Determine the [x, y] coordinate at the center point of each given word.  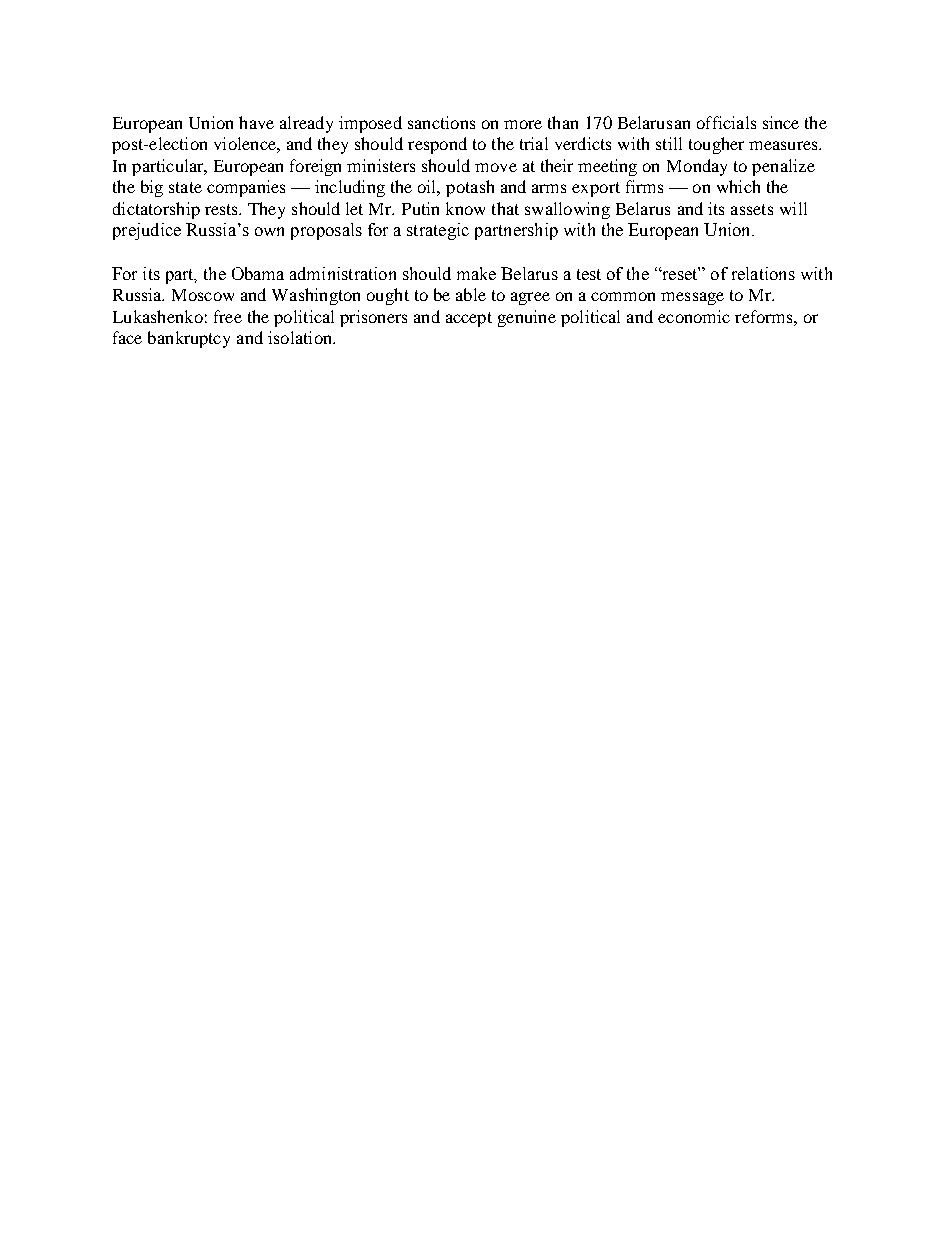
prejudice [147, 231]
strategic [438, 231]
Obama [258, 273]
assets [752, 209]
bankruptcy [189, 339]
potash [470, 188]
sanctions [441, 122]
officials [726, 122]
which [738, 186]
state [185, 187]
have [256, 122]
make [476, 273]
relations [763, 273]
